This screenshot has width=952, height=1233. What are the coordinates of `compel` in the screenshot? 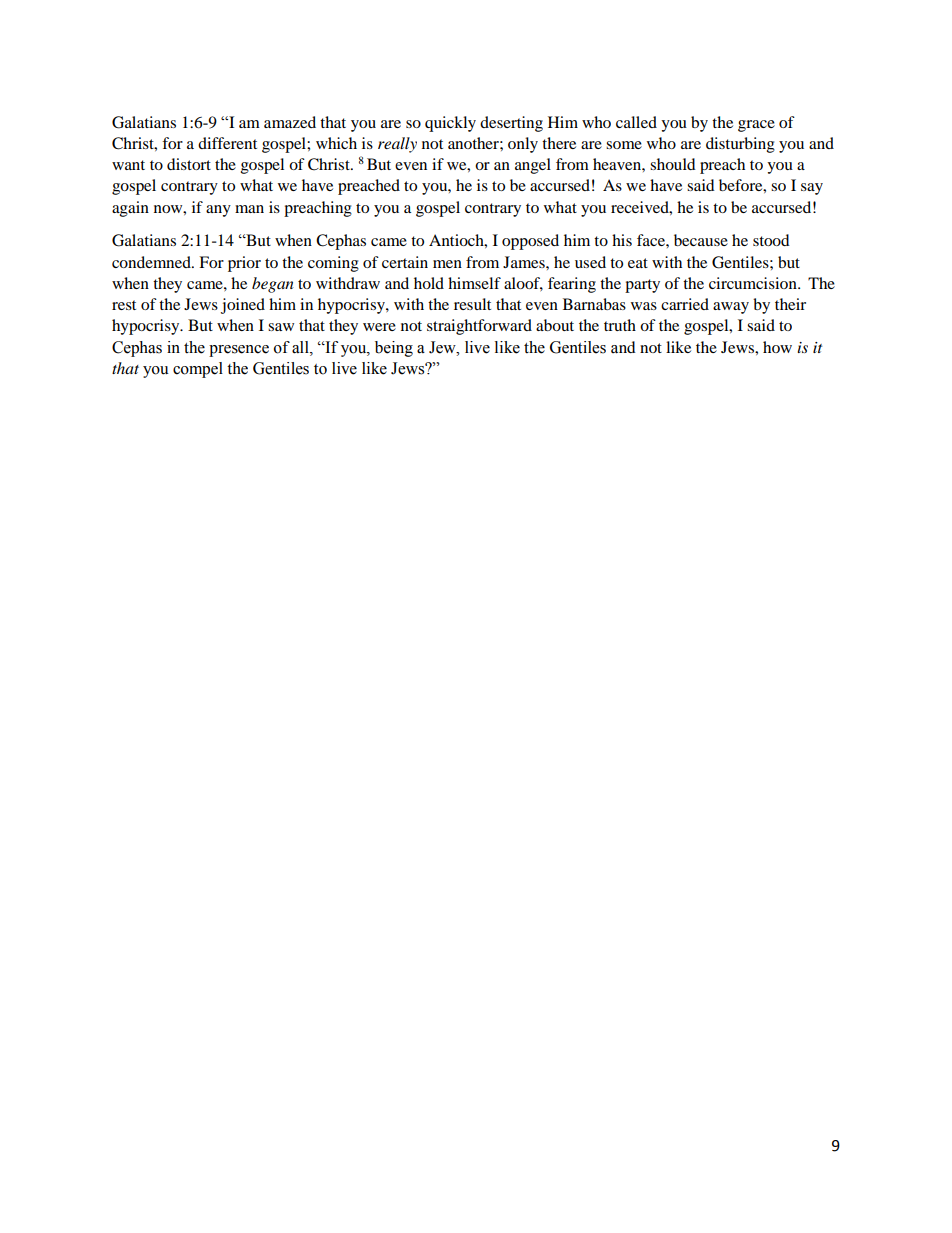 It's located at (198, 370).
